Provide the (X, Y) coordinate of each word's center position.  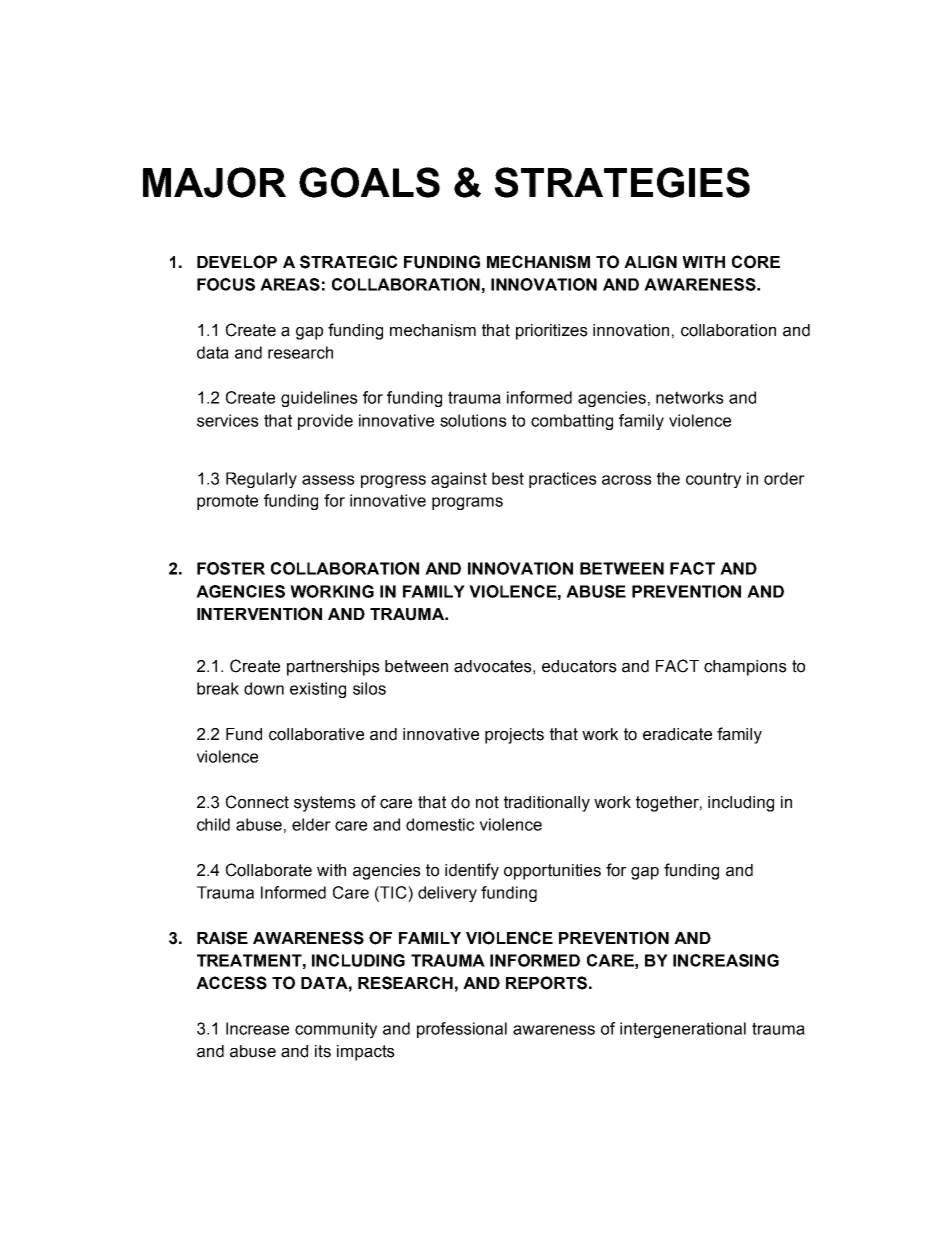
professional (462, 1030)
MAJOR (214, 182)
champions (745, 668)
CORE (756, 262)
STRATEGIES (622, 182)
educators (579, 666)
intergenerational (683, 1030)
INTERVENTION (259, 614)
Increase (257, 1028)
